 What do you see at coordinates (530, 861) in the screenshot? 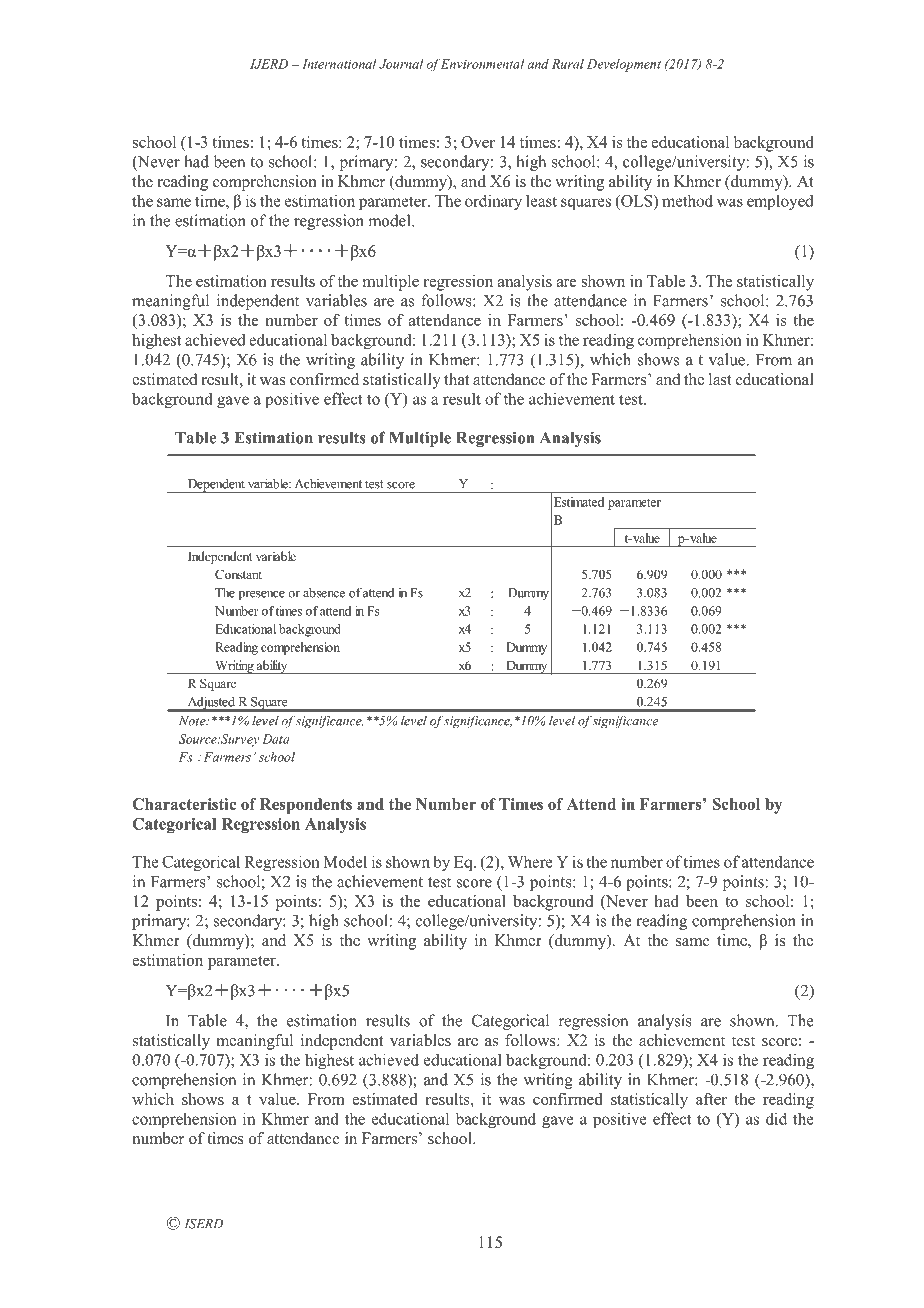
I see `Where` at bounding box center [530, 861].
